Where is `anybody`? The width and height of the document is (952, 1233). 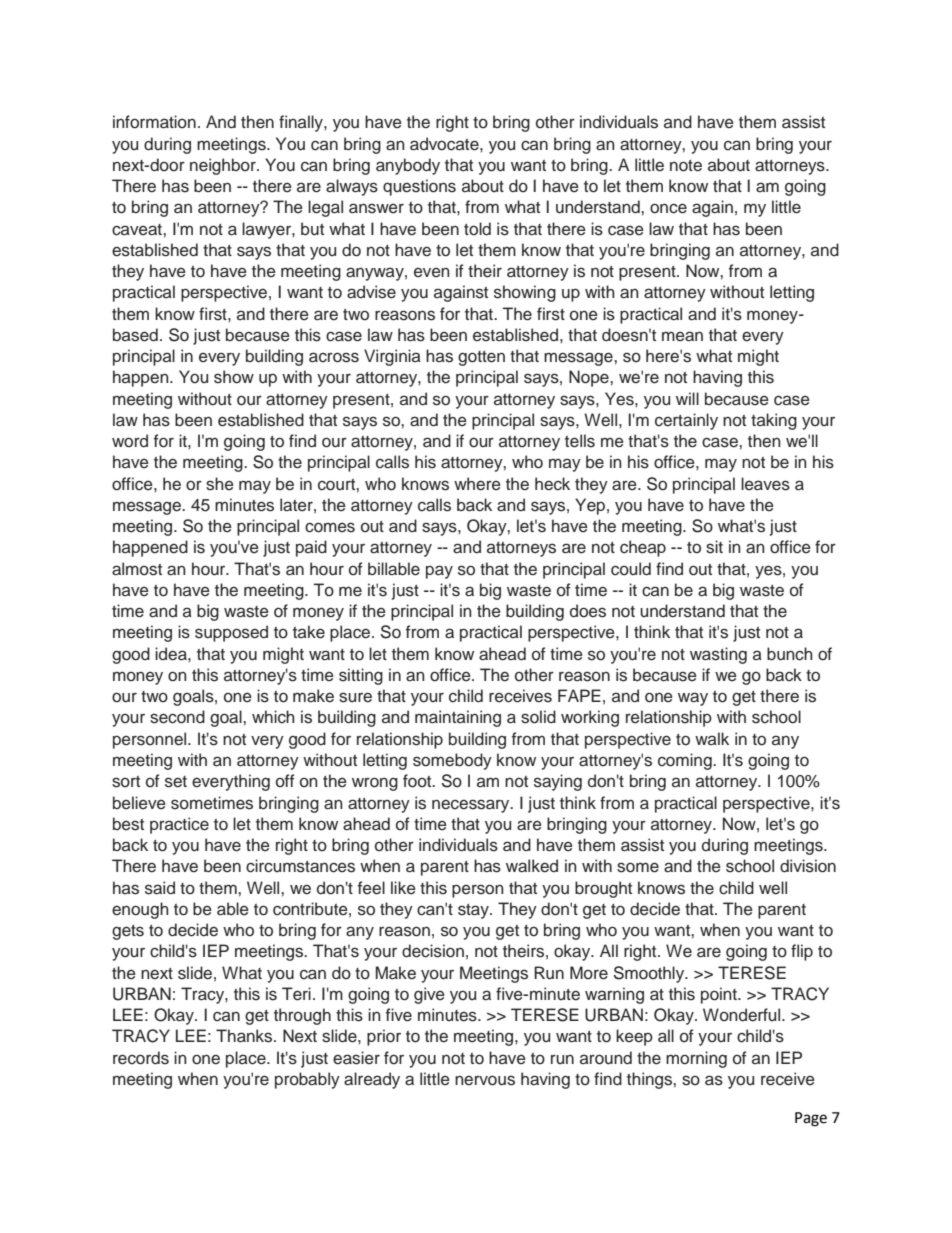
anybody is located at coordinates (408, 166).
